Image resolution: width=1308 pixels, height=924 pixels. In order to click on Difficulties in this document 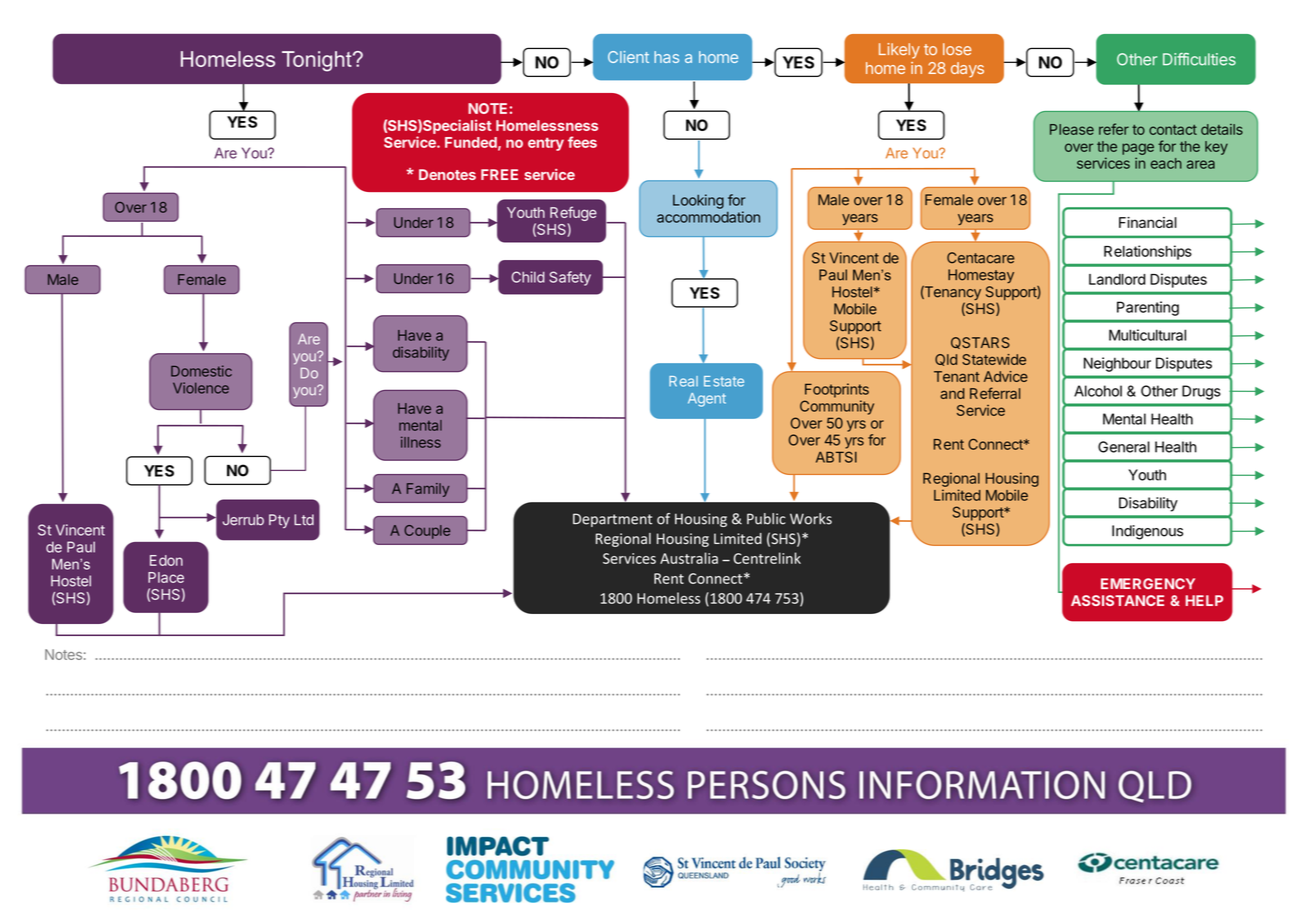, I will do `click(1199, 59)`.
